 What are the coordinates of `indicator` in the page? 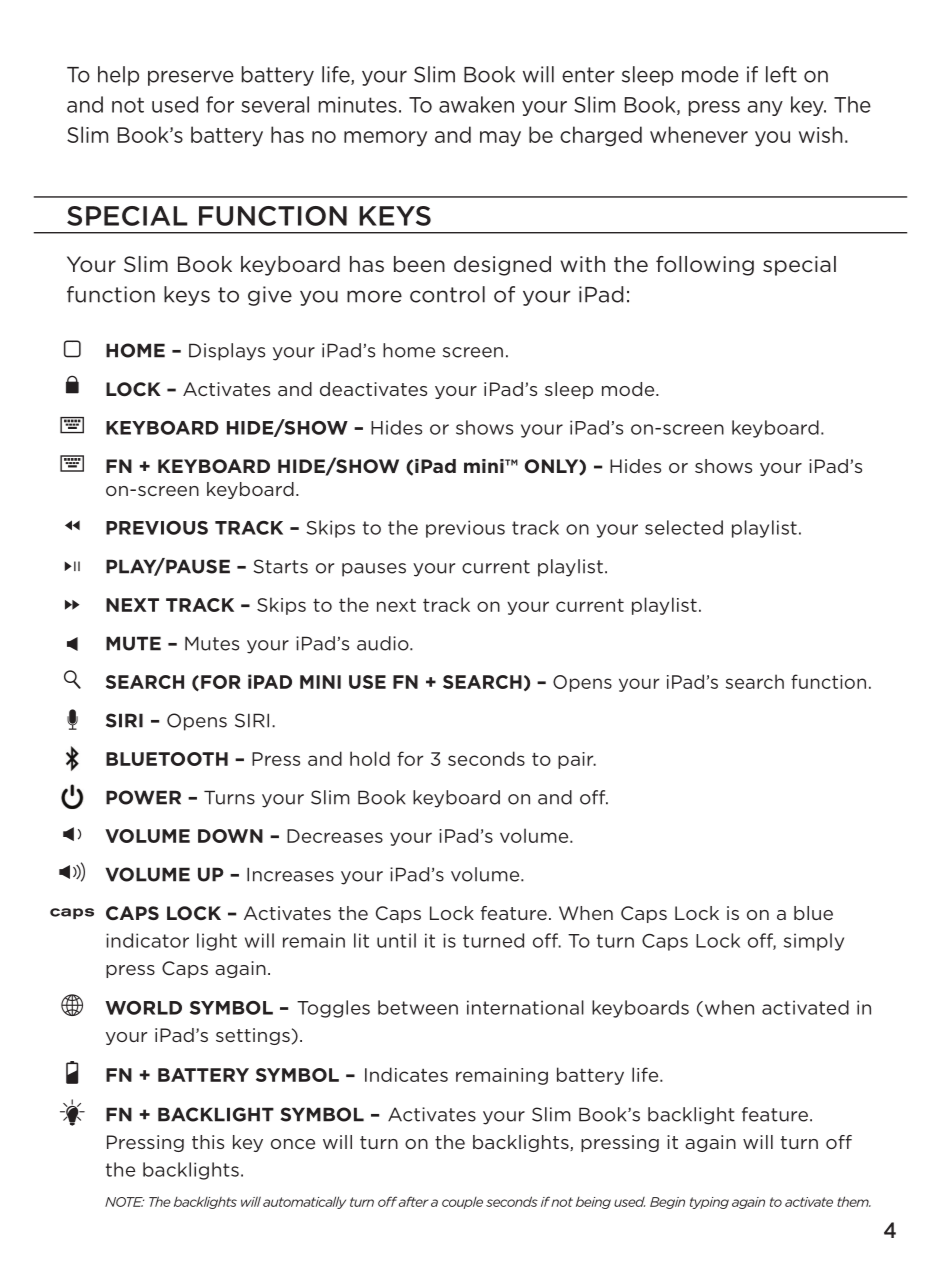 It's located at (147, 940).
